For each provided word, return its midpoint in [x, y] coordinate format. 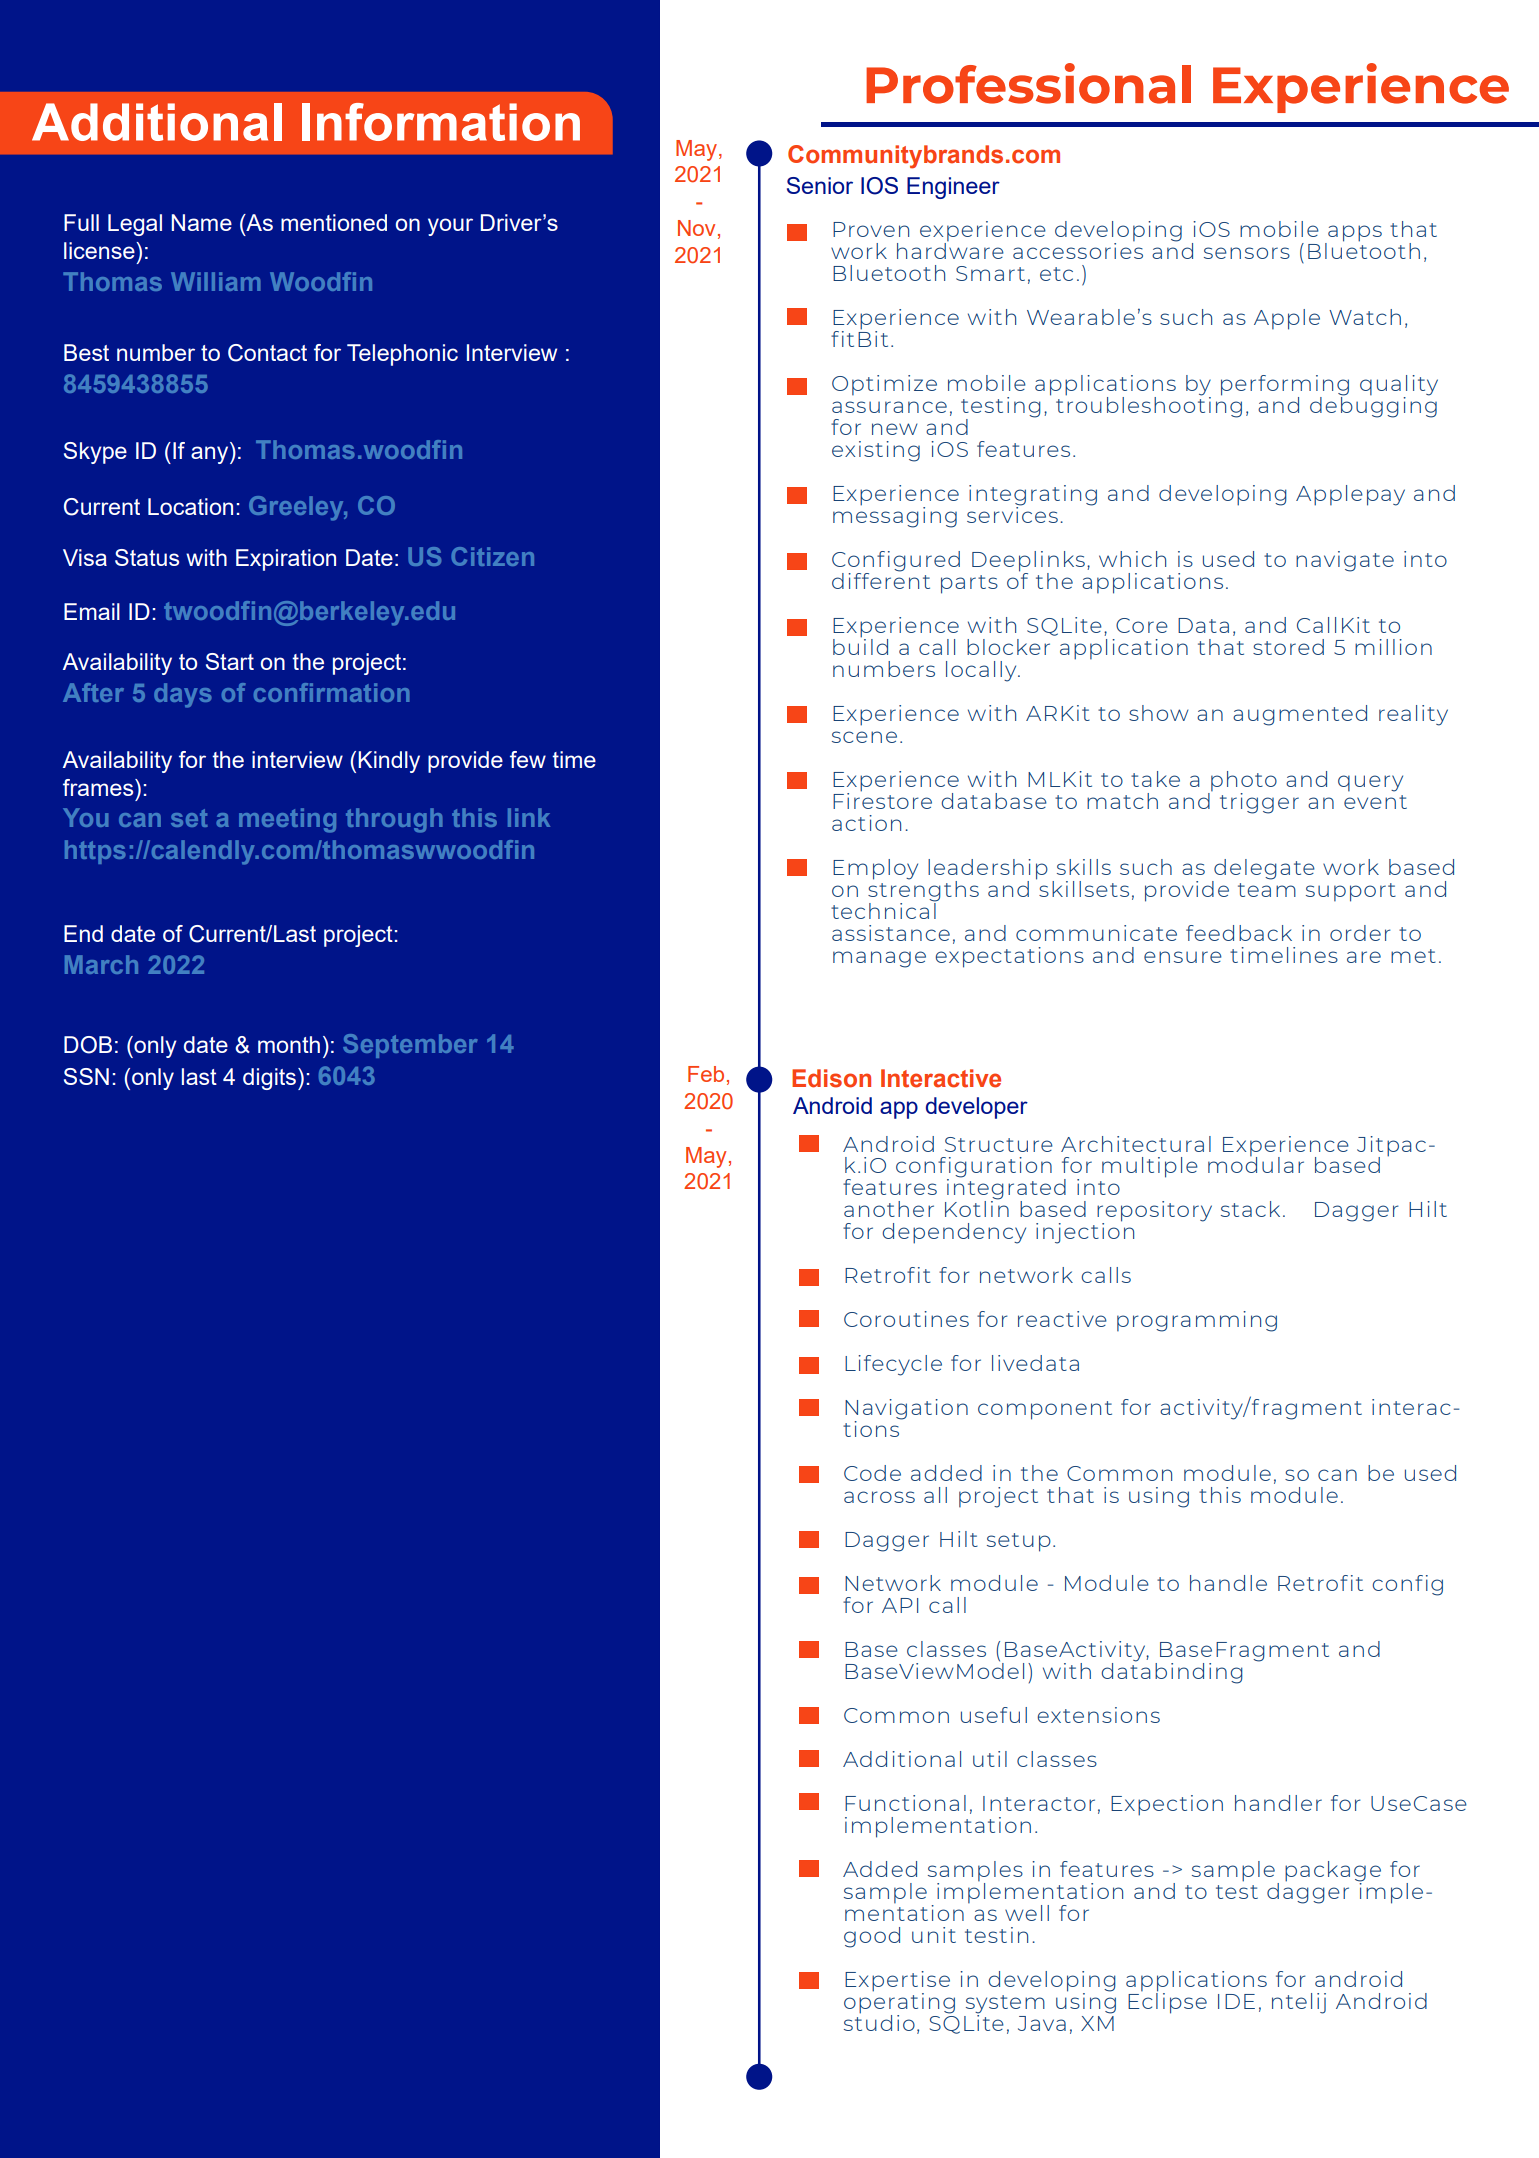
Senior [820, 185]
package [1333, 1871]
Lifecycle [893, 1365]
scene [864, 737]
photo [1243, 782]
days [183, 695]
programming [1197, 1321]
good [872, 1937]
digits [269, 1079]
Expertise [897, 1981]
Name [202, 222]
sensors [1247, 253]
